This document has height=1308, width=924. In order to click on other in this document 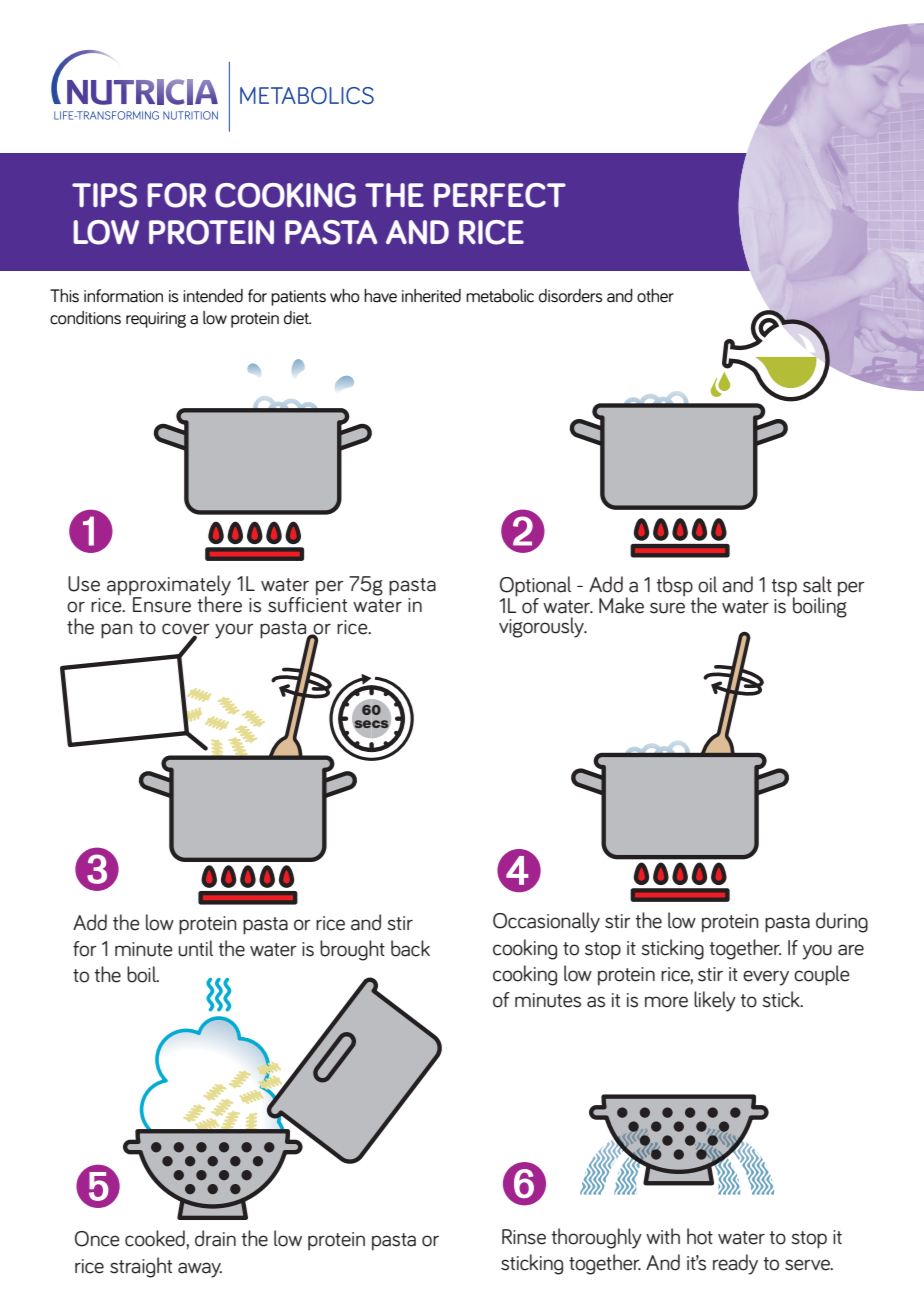, I will do `click(655, 296)`.
